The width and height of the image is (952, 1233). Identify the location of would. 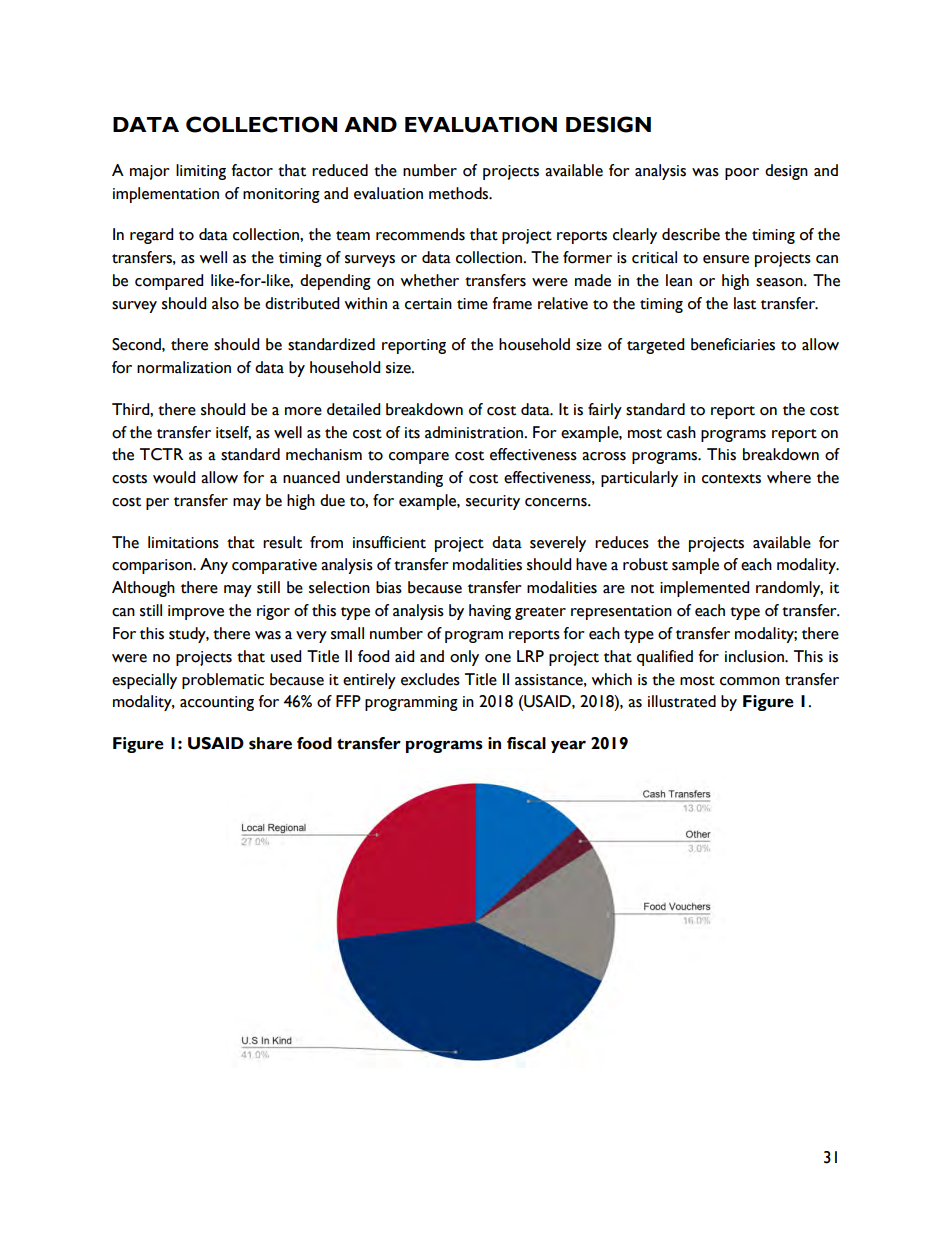
(174, 477).
